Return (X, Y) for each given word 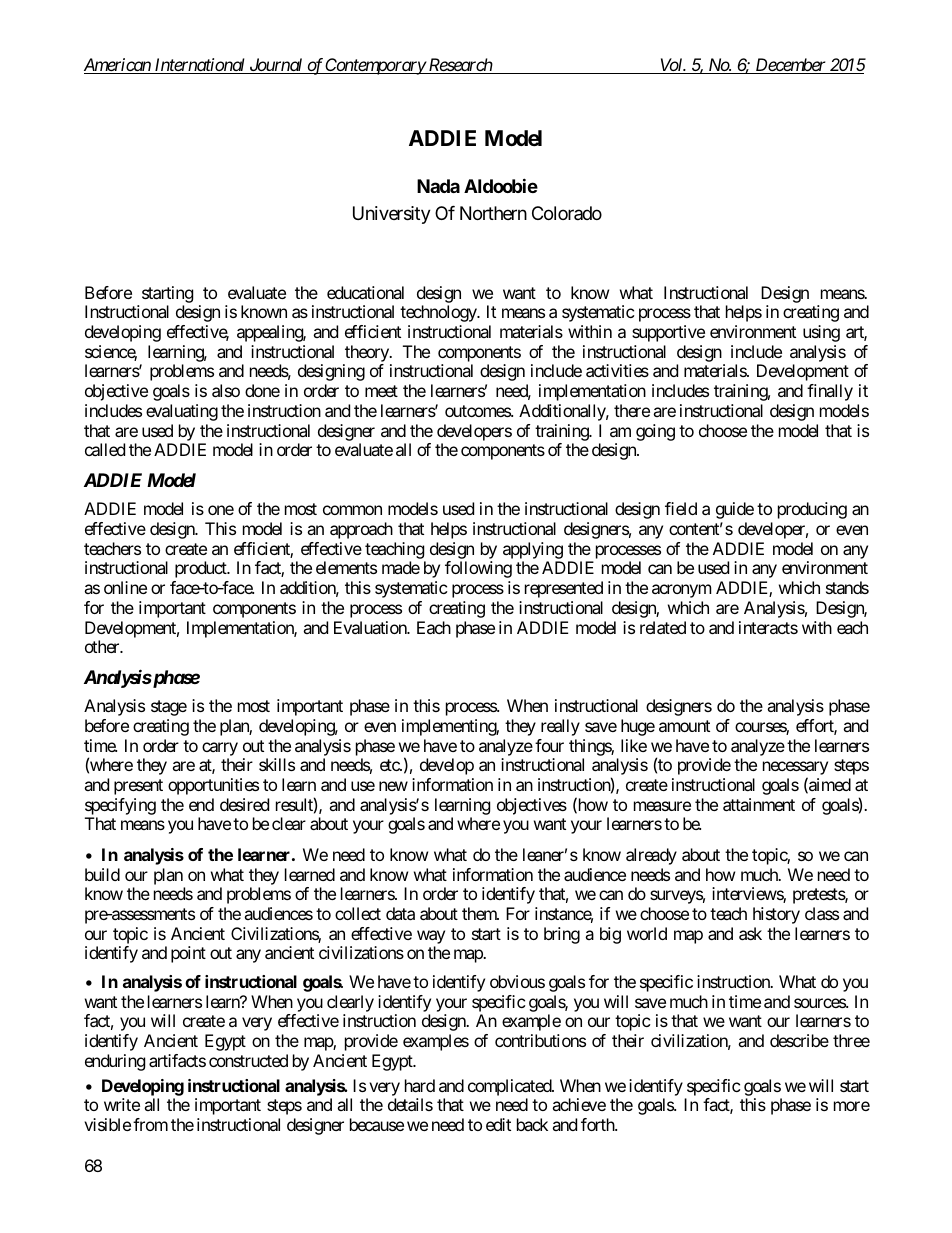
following (478, 569)
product (202, 569)
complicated (510, 1087)
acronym (681, 591)
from (150, 1124)
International (200, 66)
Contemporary (375, 66)
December (790, 66)
